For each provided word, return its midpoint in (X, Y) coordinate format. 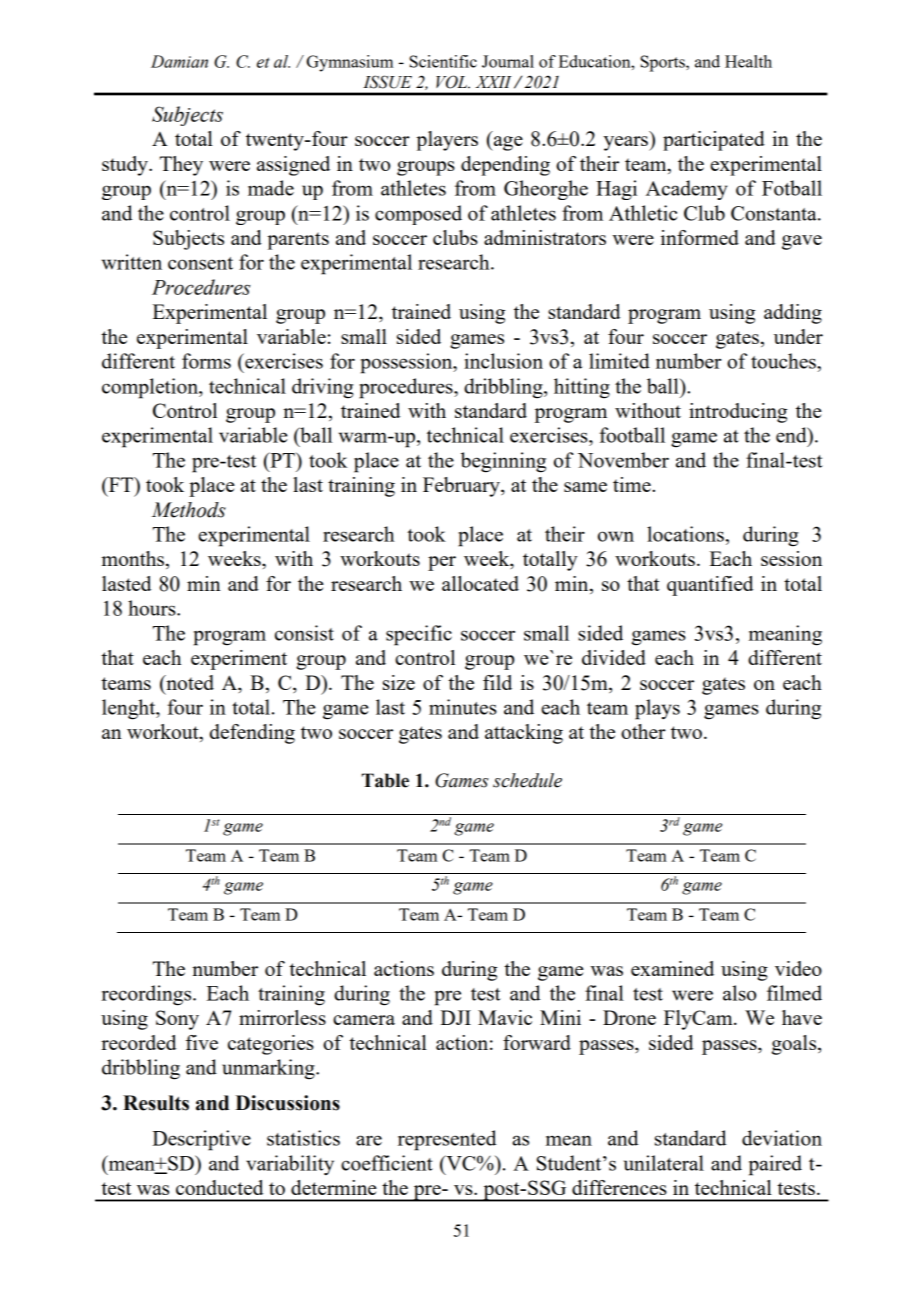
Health (748, 61)
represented (447, 1140)
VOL (453, 82)
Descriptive (201, 1140)
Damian (179, 61)
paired (775, 1165)
